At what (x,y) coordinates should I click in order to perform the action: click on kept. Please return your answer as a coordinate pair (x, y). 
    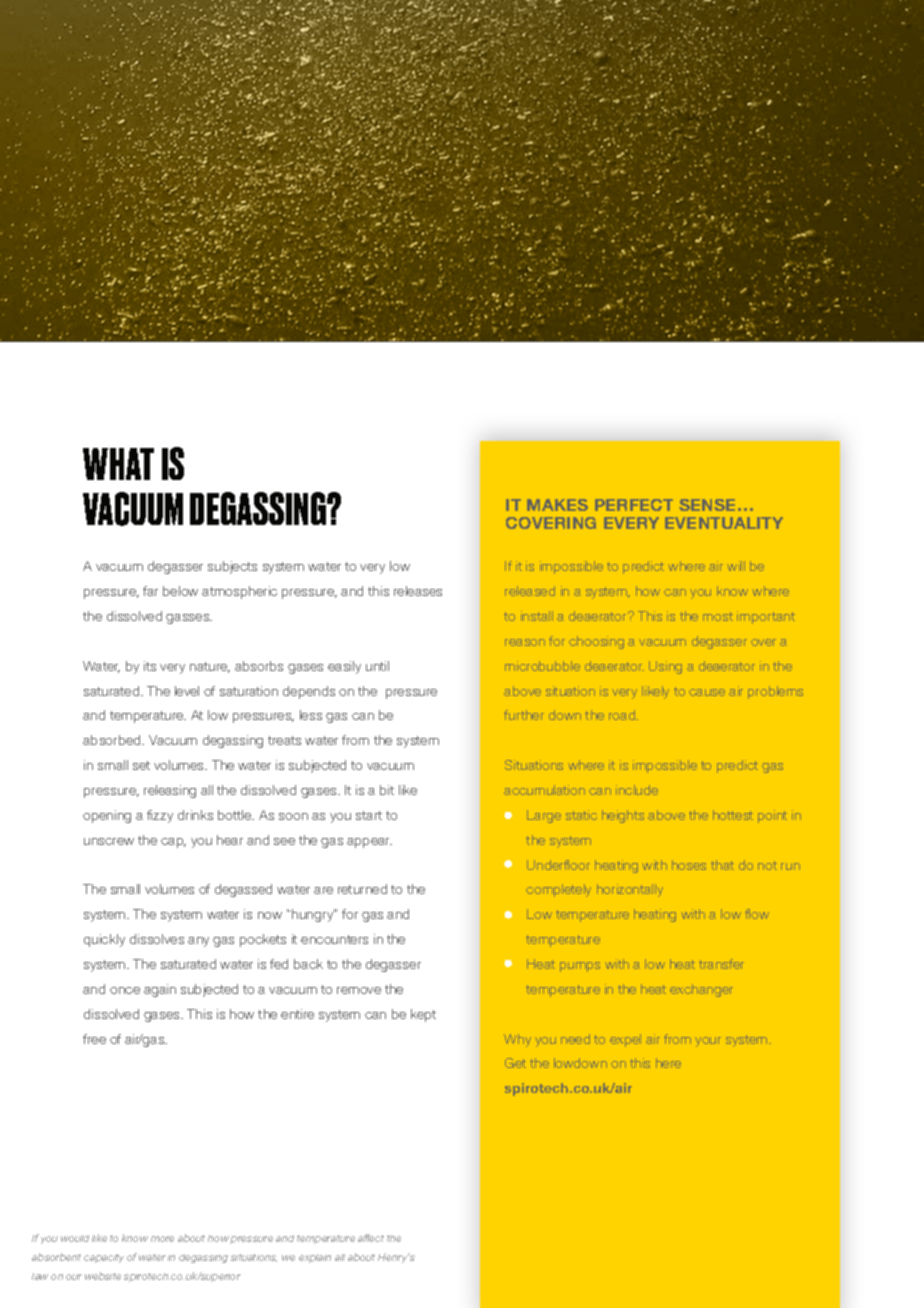
    Looking at the image, I should click on (423, 1015).
